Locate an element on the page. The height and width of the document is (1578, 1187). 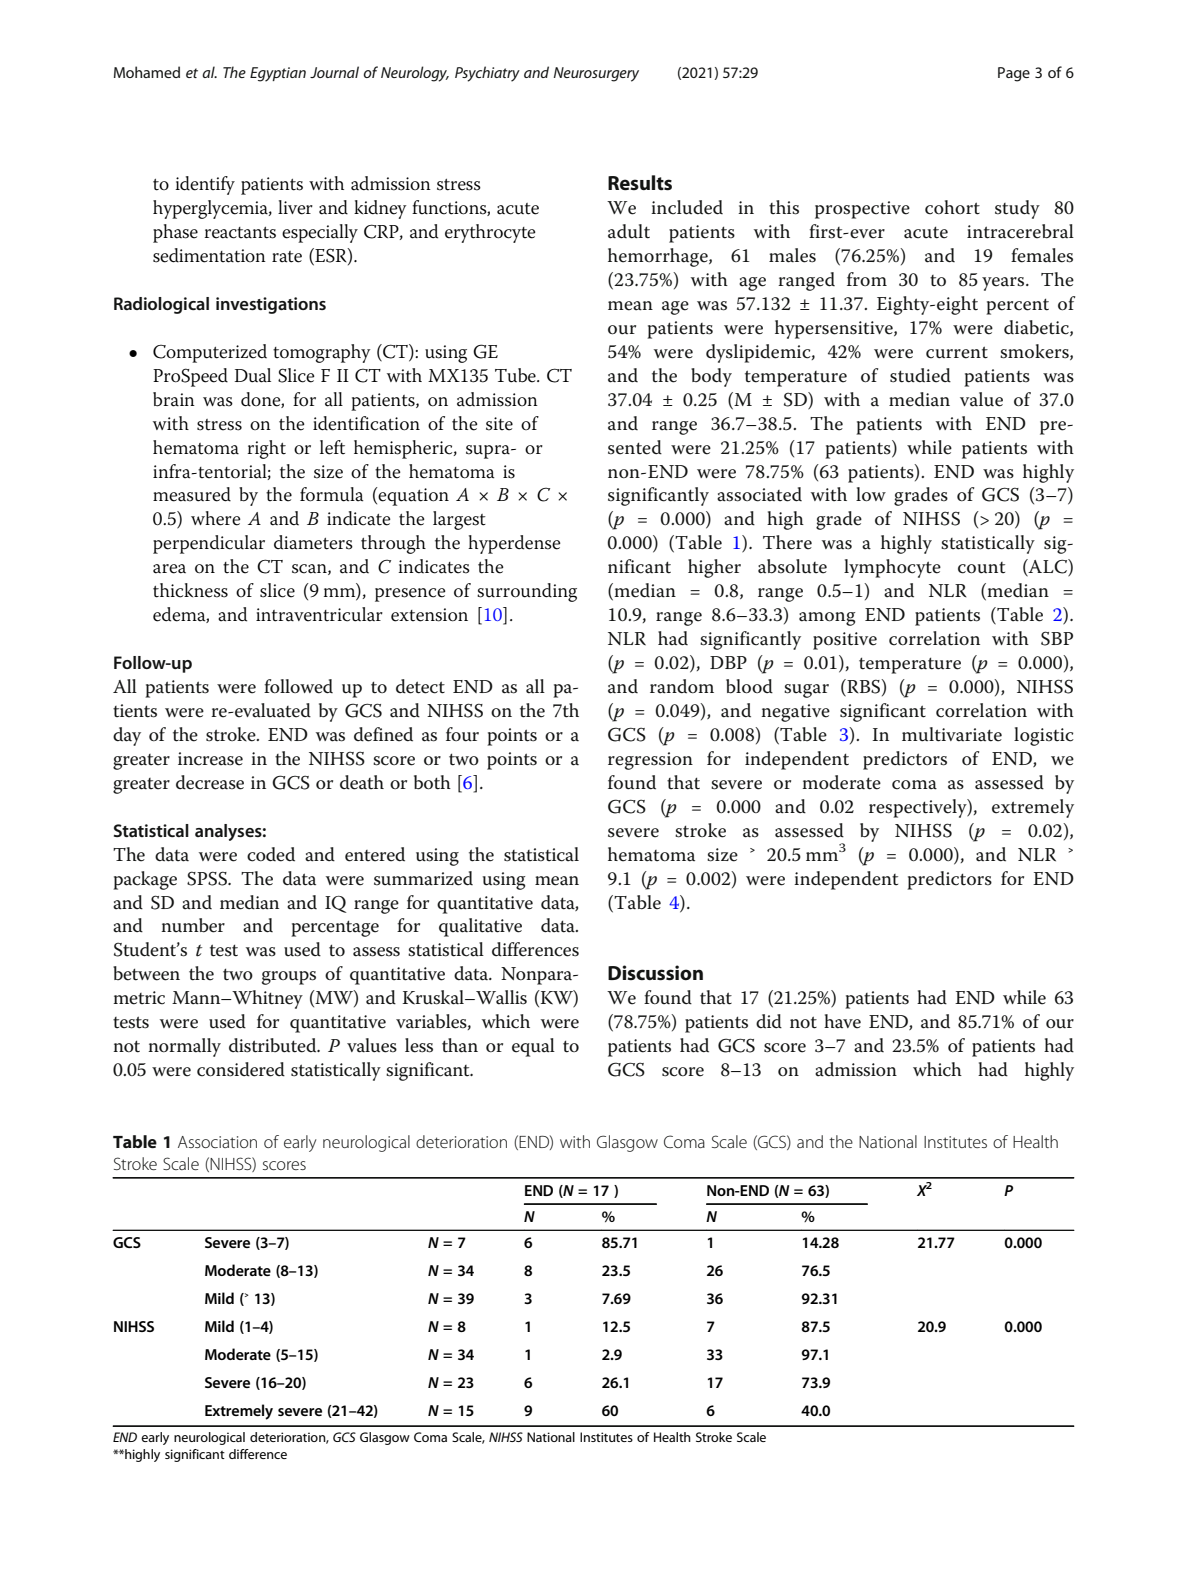
decrease is located at coordinates (210, 782).
